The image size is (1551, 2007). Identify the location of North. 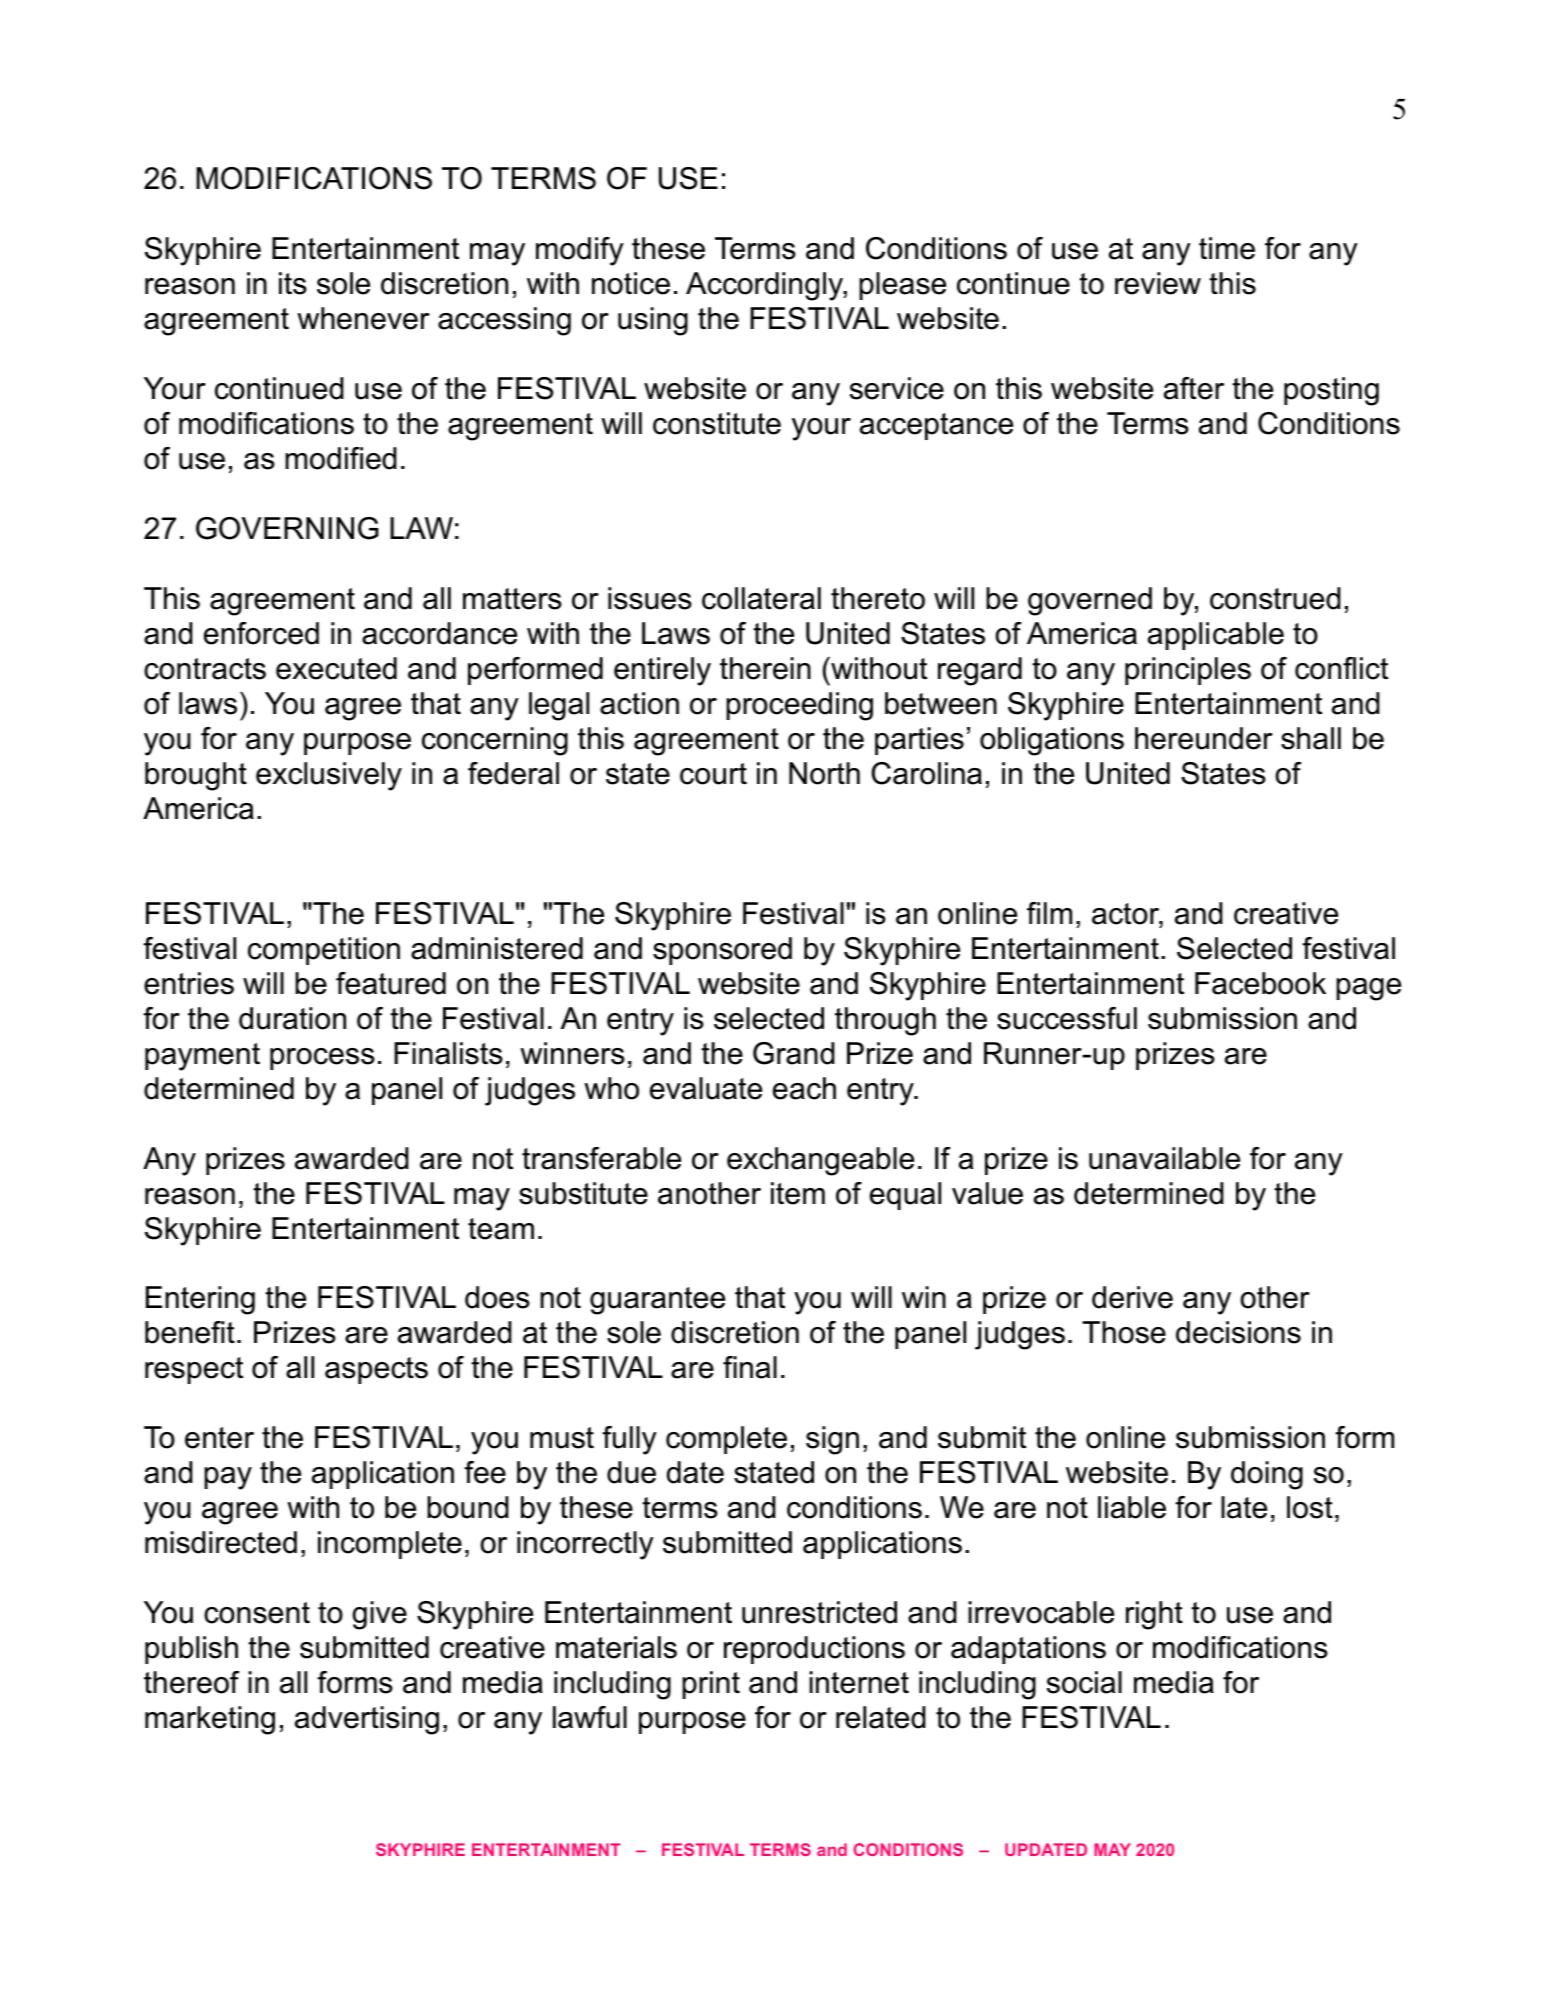
(824, 773).
